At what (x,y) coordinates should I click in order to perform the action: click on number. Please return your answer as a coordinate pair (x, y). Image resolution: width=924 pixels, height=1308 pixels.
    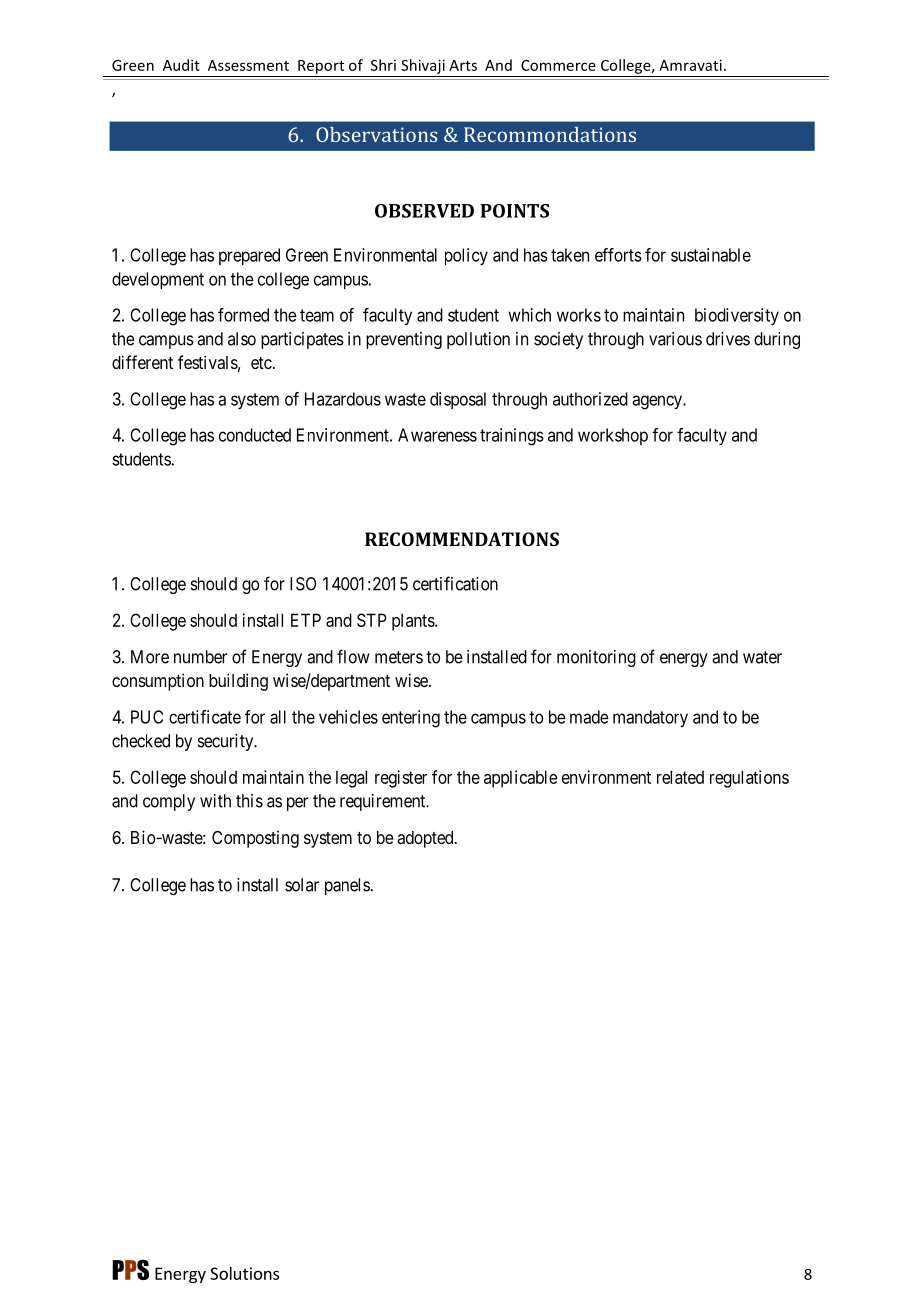
    Looking at the image, I should click on (200, 657).
